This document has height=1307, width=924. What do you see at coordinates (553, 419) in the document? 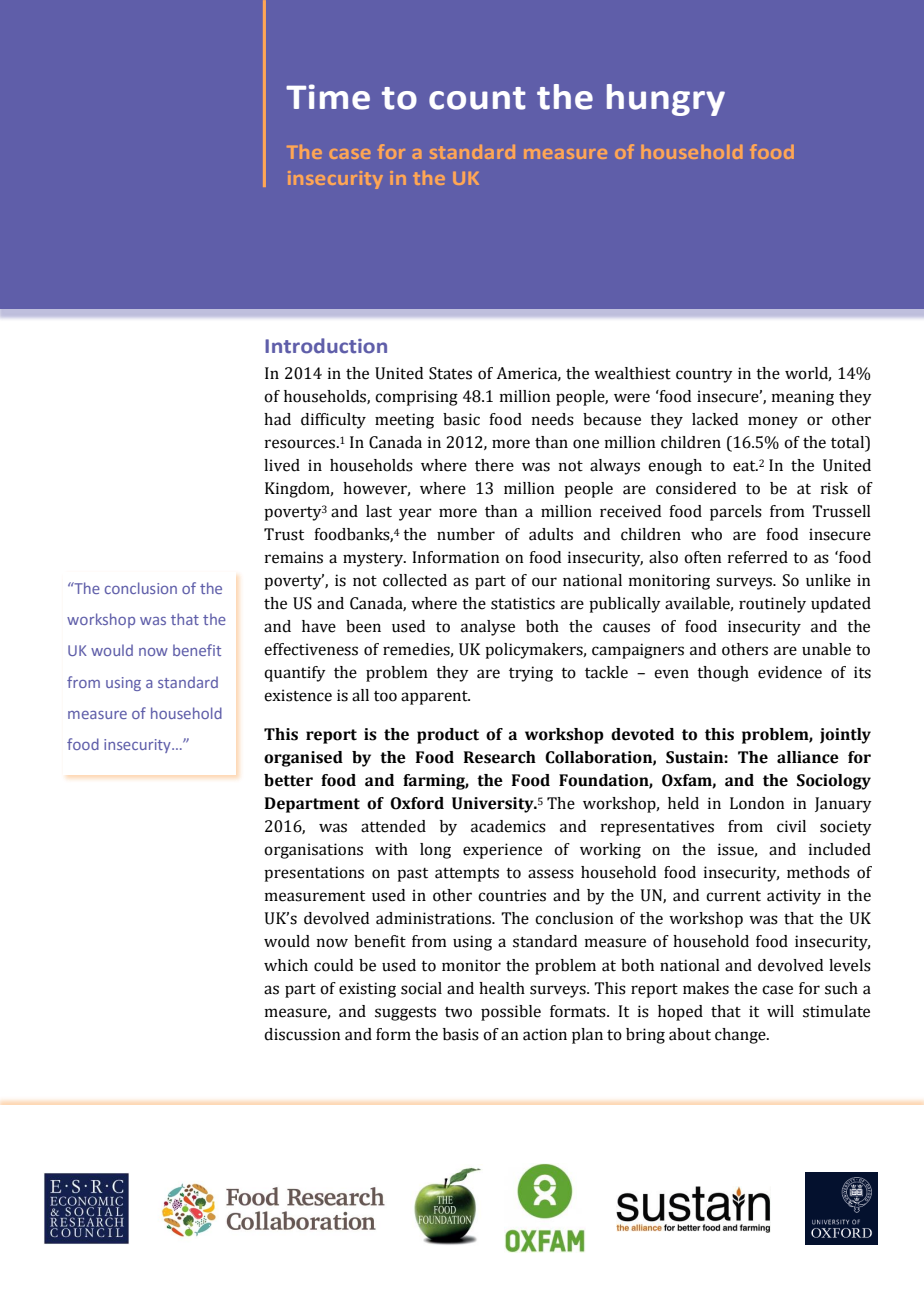
I see `needs` at bounding box center [553, 419].
